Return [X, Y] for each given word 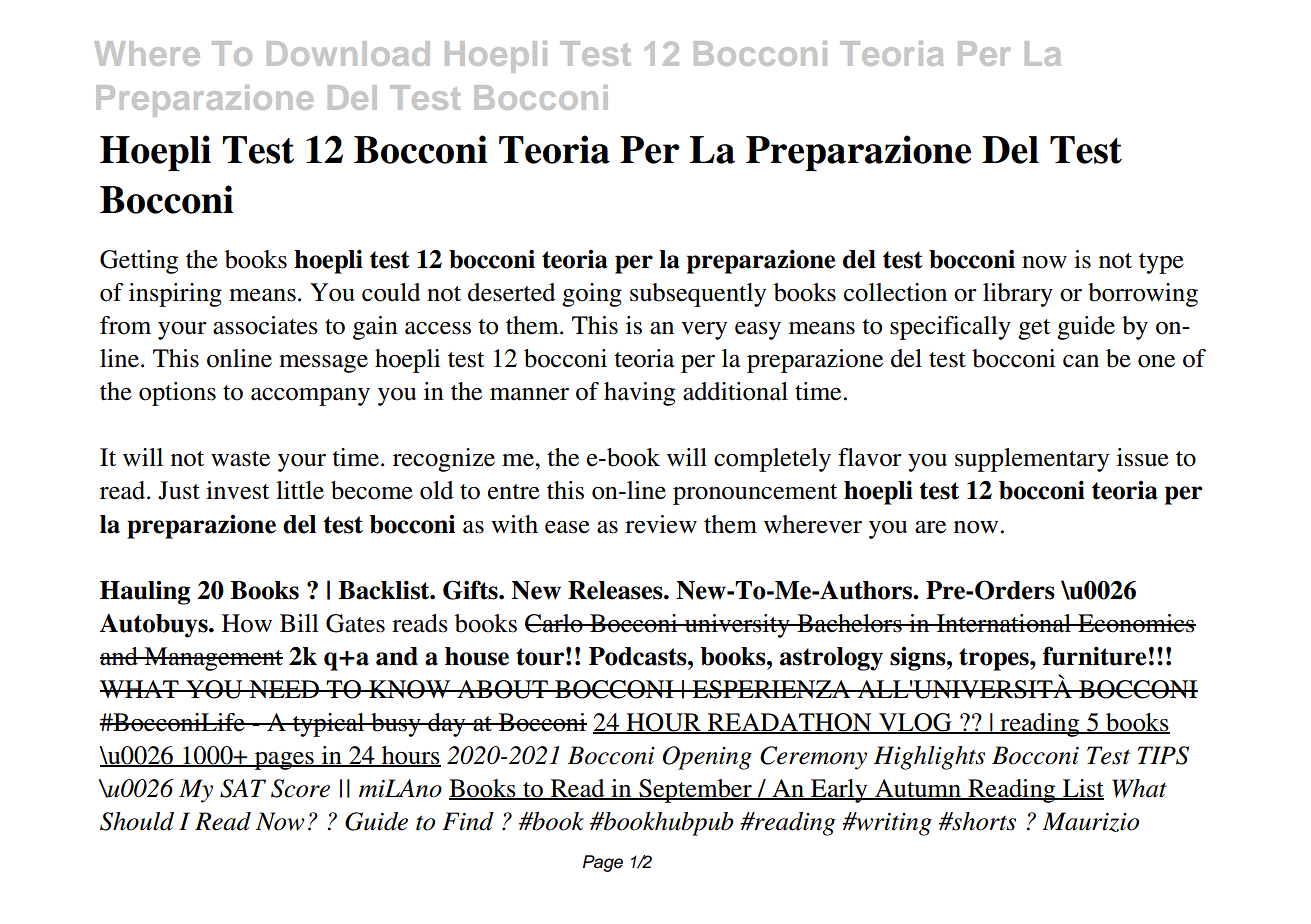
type [1161, 263]
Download [348, 53]
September [695, 791]
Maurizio [1090, 822]
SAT [243, 788]
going [592, 295]
